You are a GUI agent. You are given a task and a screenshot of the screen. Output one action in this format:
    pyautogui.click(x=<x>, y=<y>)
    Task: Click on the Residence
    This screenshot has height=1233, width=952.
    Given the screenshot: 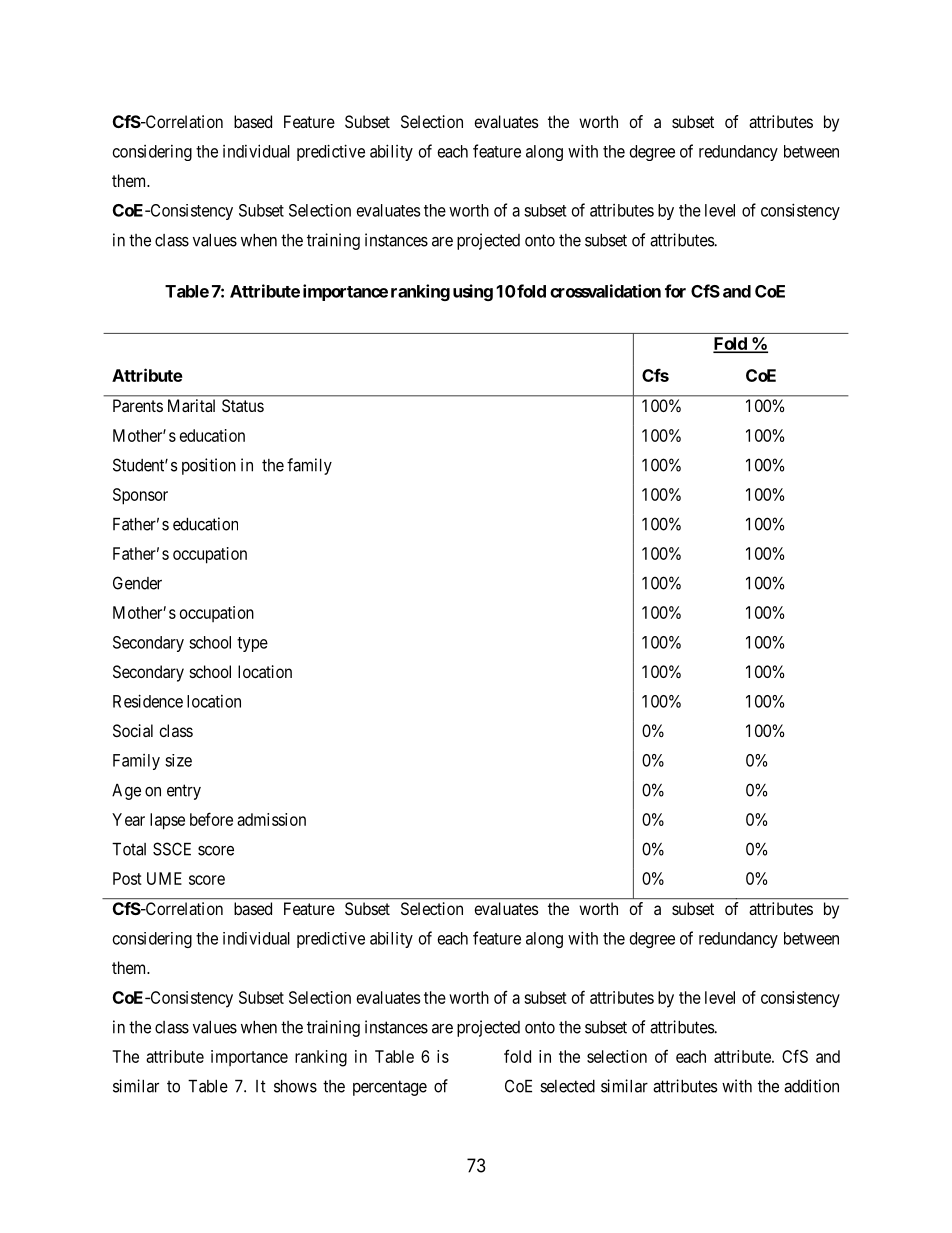 What is the action you would take?
    pyautogui.click(x=148, y=701)
